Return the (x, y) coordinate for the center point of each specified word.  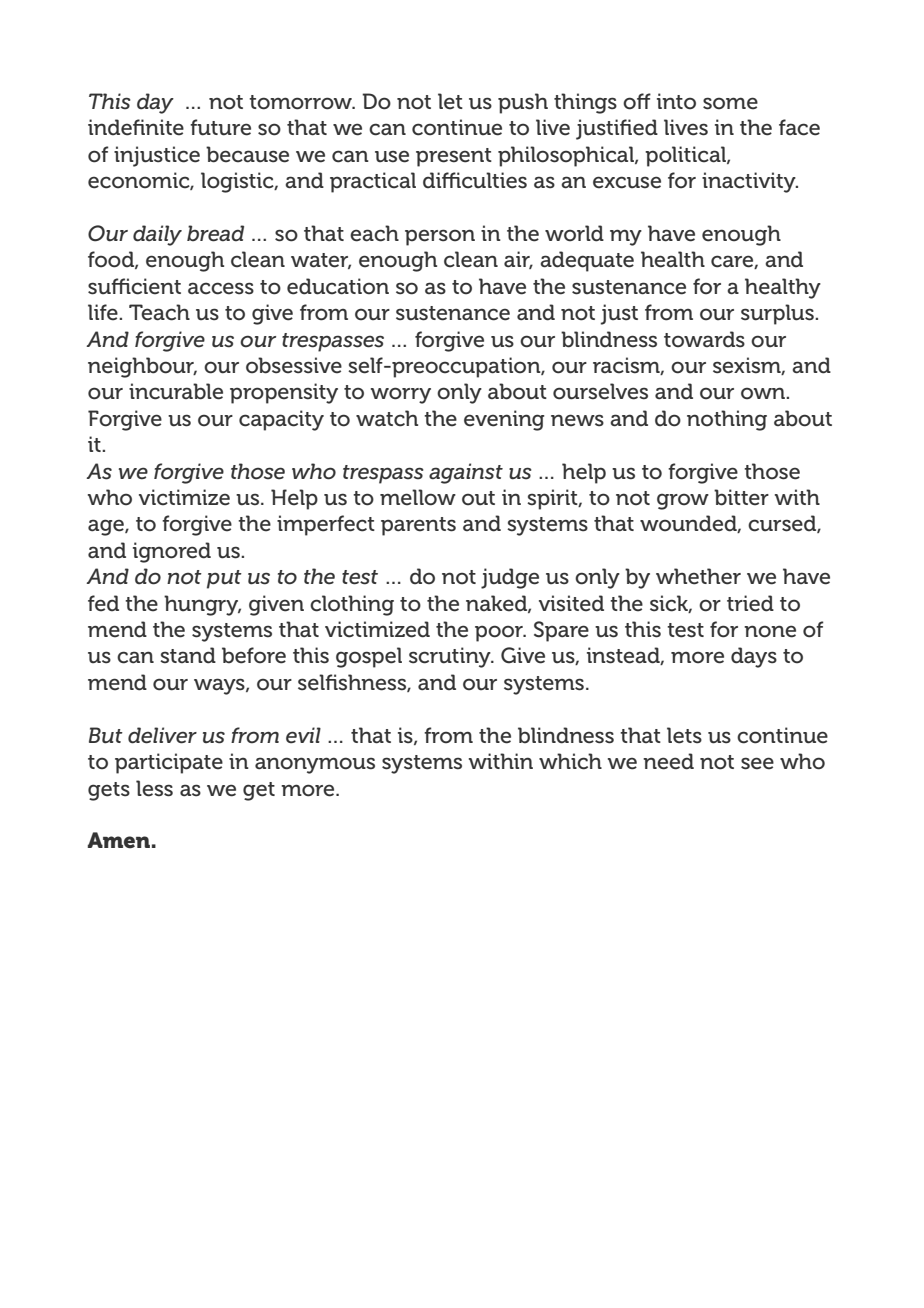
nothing (727, 420)
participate (169, 763)
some (730, 103)
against (466, 473)
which (570, 761)
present (454, 157)
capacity (281, 420)
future (220, 127)
